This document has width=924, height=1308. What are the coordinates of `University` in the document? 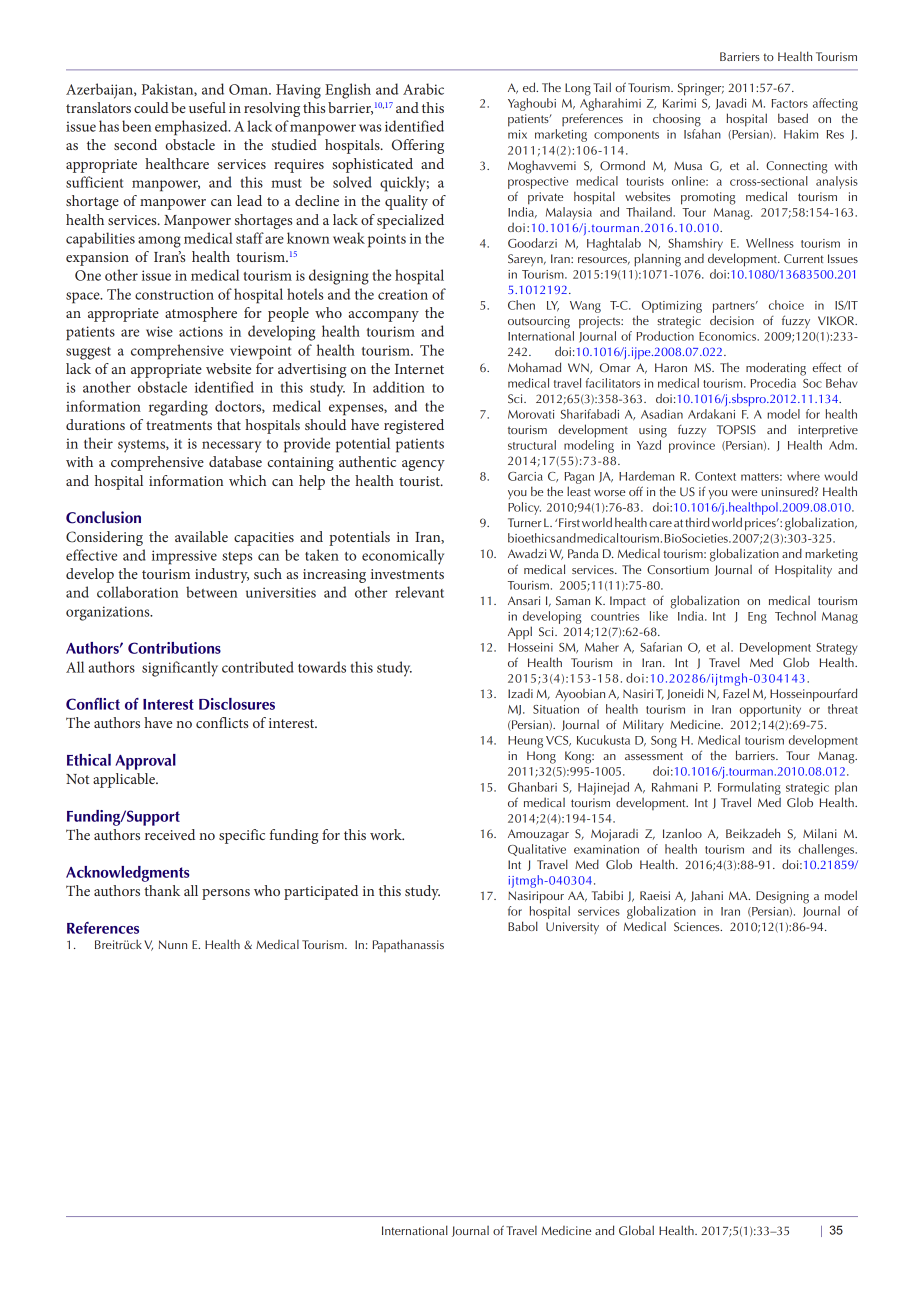 It's located at (572, 928).
